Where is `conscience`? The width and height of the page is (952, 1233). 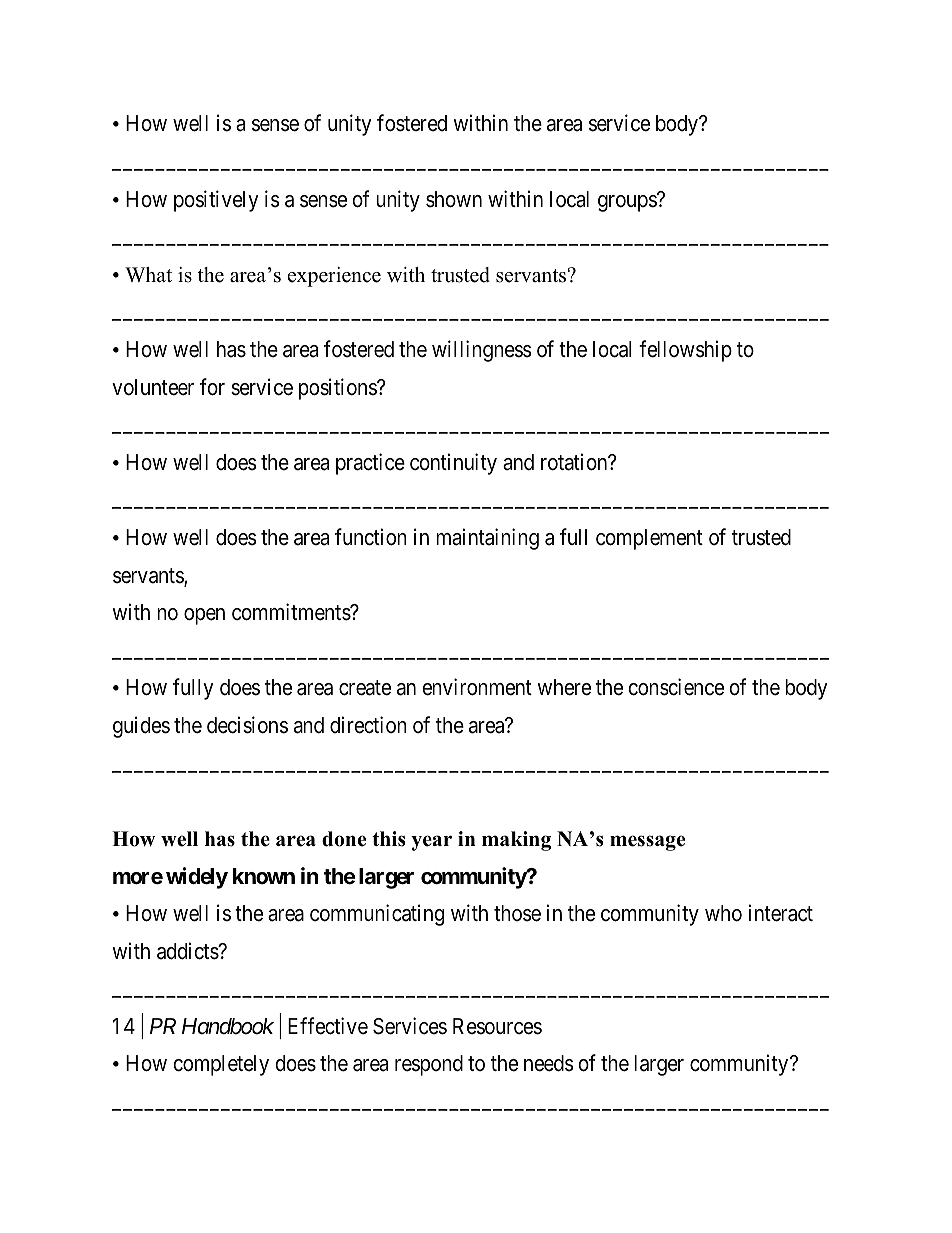
conscience is located at coordinates (676, 687).
